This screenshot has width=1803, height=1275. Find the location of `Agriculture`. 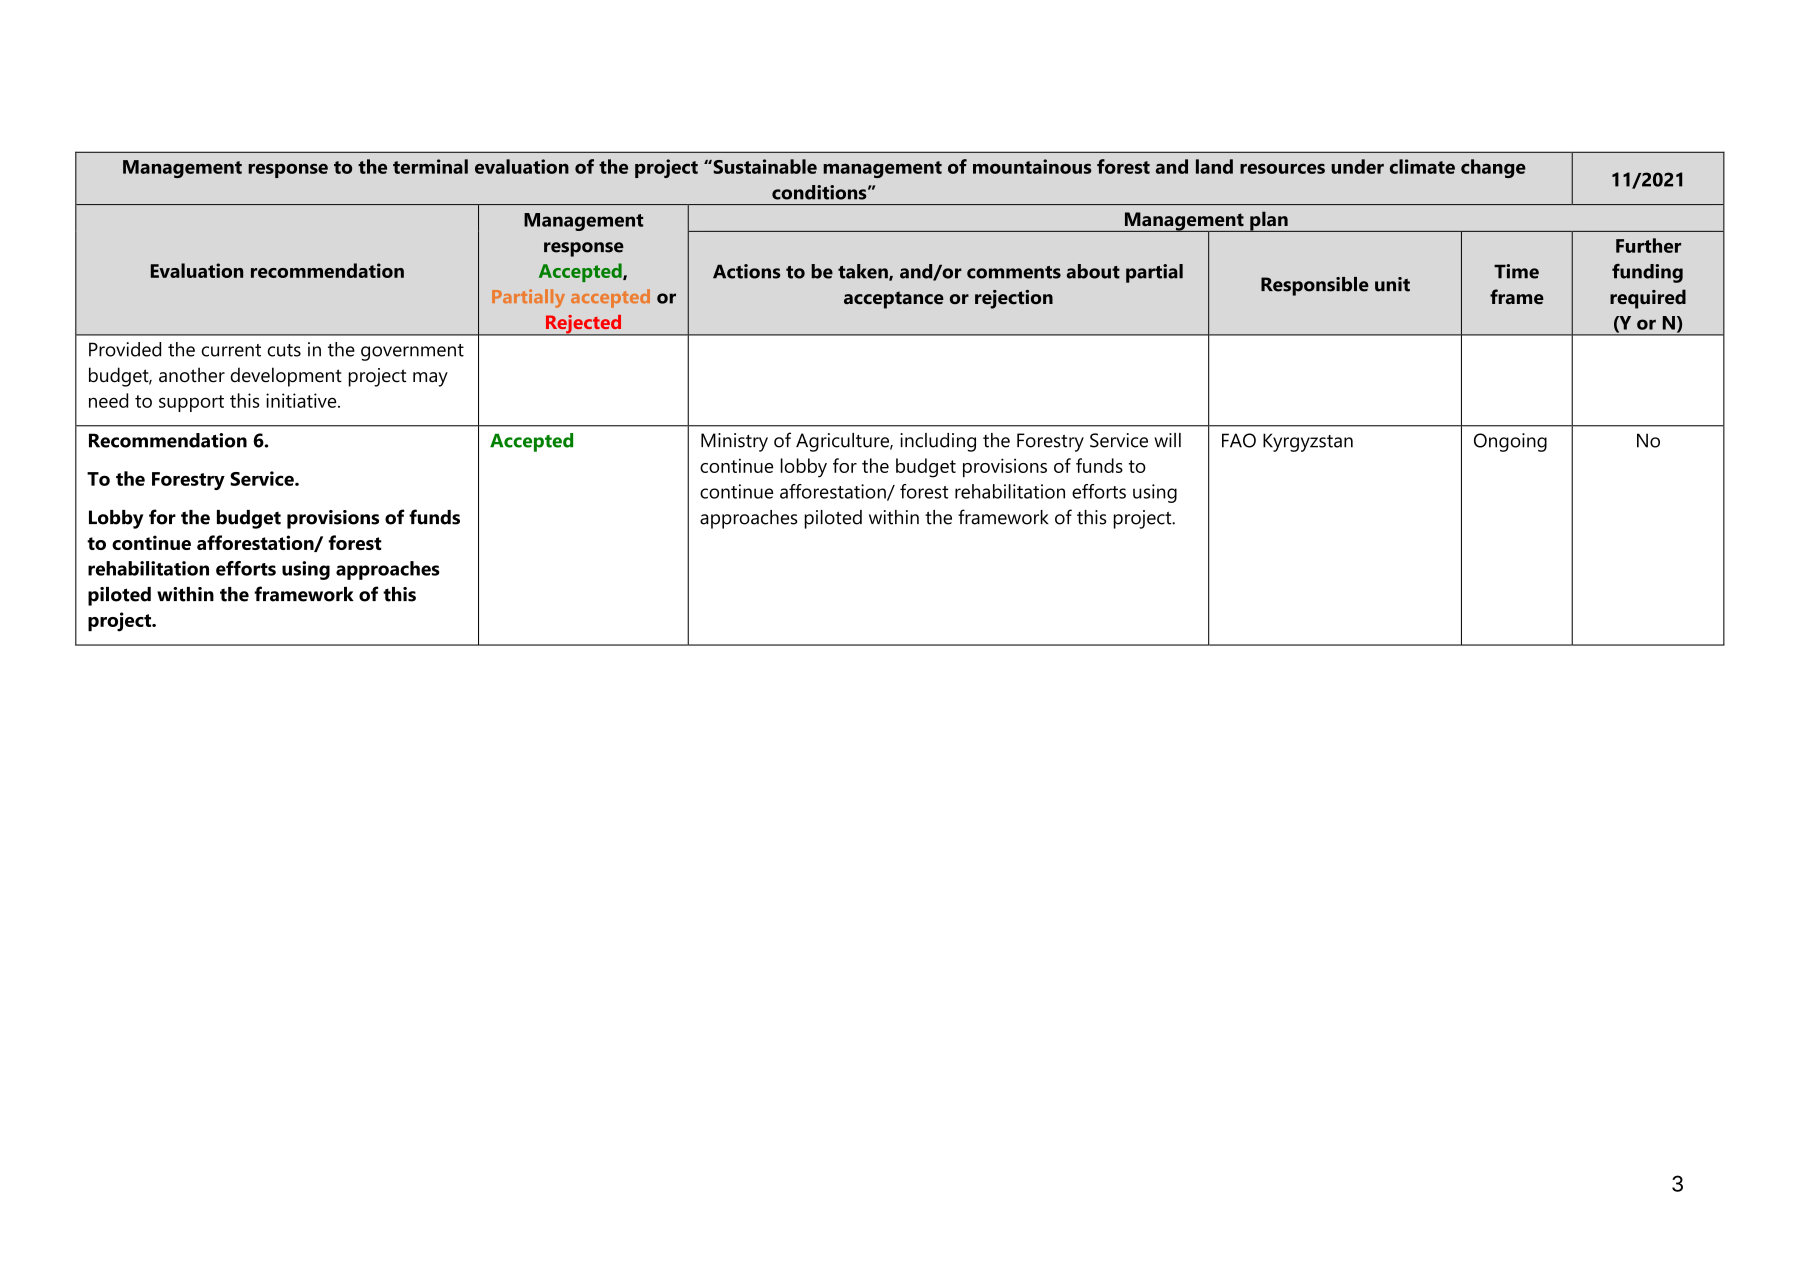

Agriculture is located at coordinates (843, 442).
